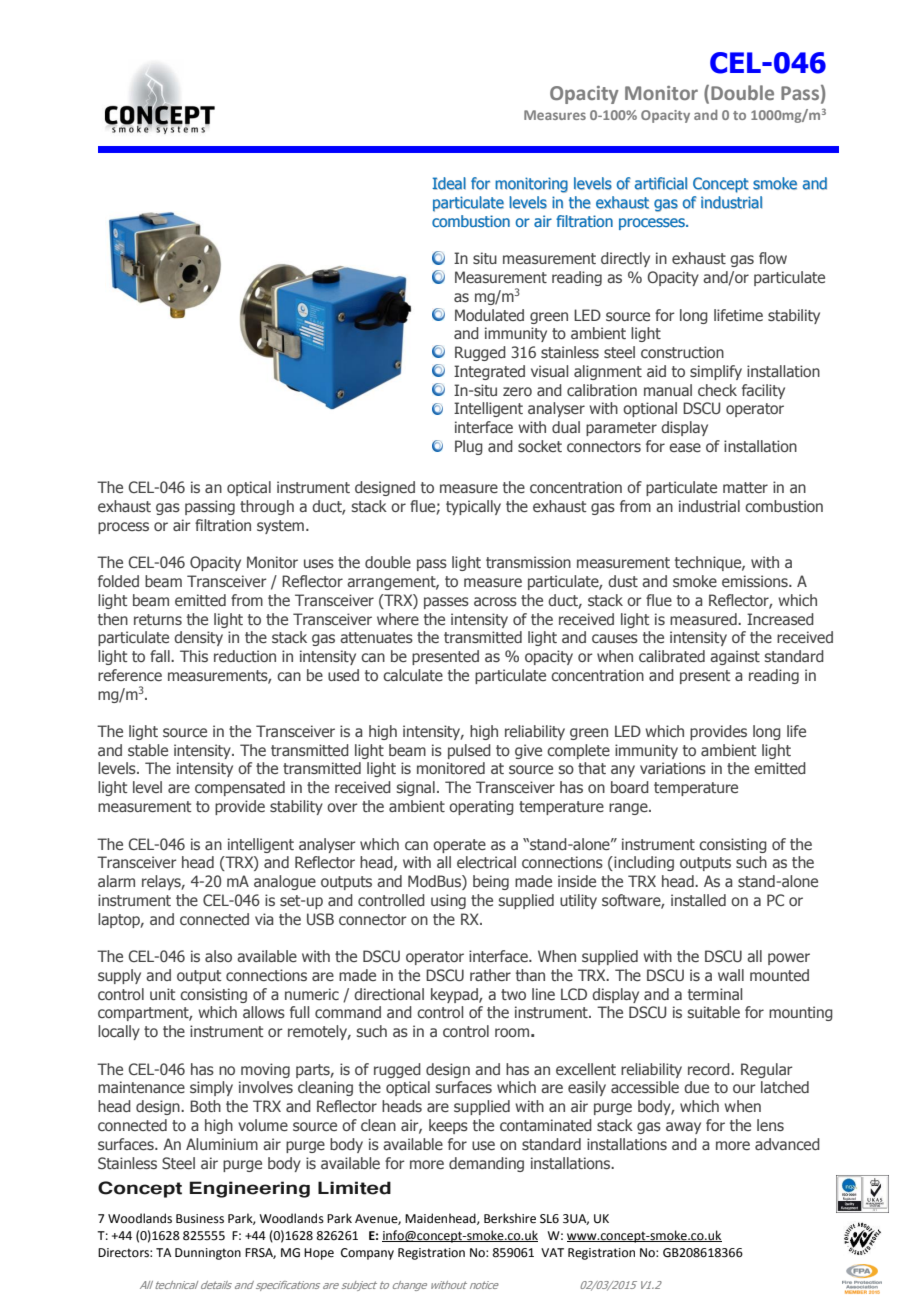 This screenshot has height=1308, width=924. What do you see at coordinates (495, 601) in the screenshot?
I see `across` at bounding box center [495, 601].
